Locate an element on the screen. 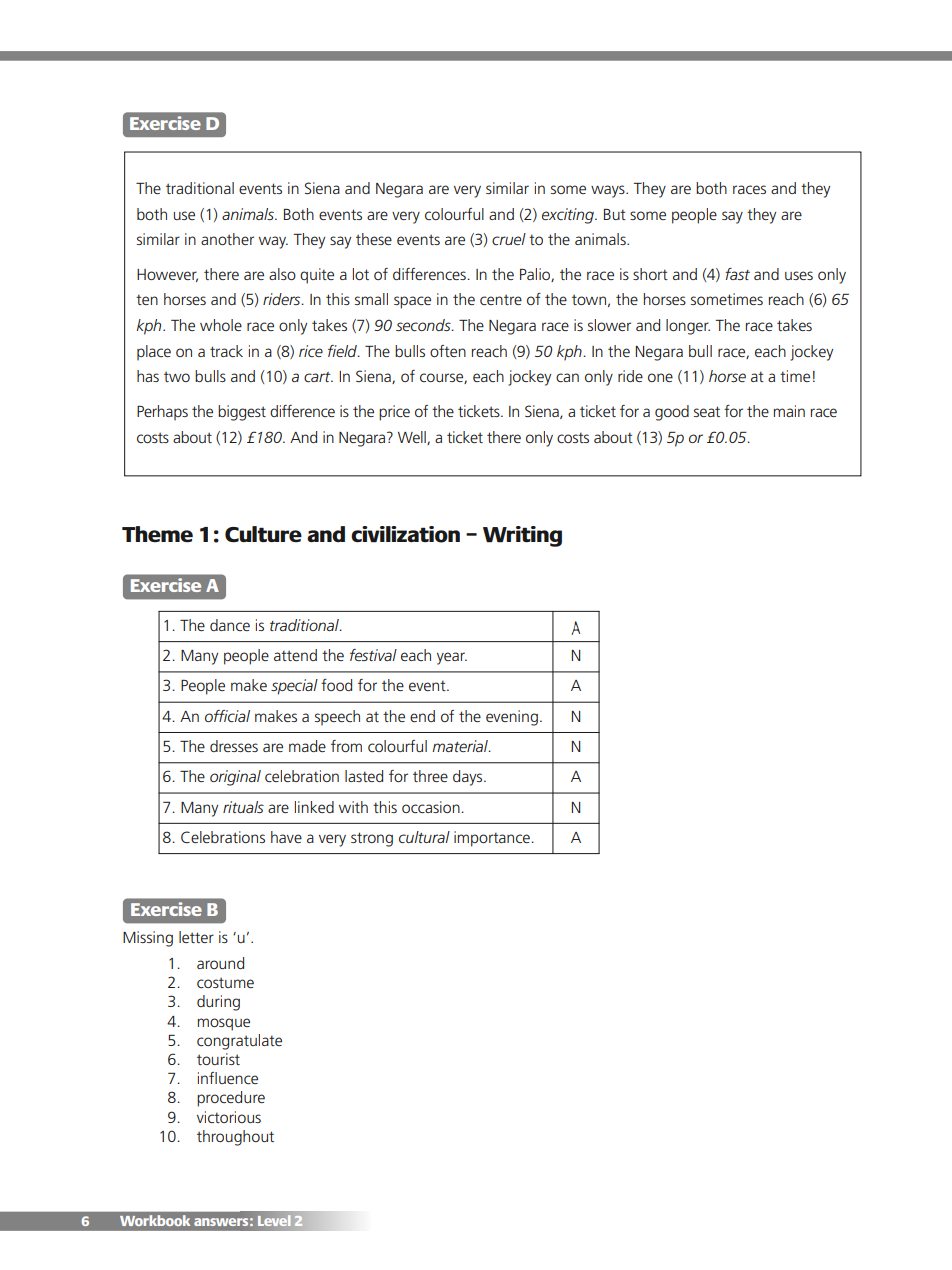 Image resolution: width=952 pixels, height=1270 pixels. Level is located at coordinates (274, 1220).
